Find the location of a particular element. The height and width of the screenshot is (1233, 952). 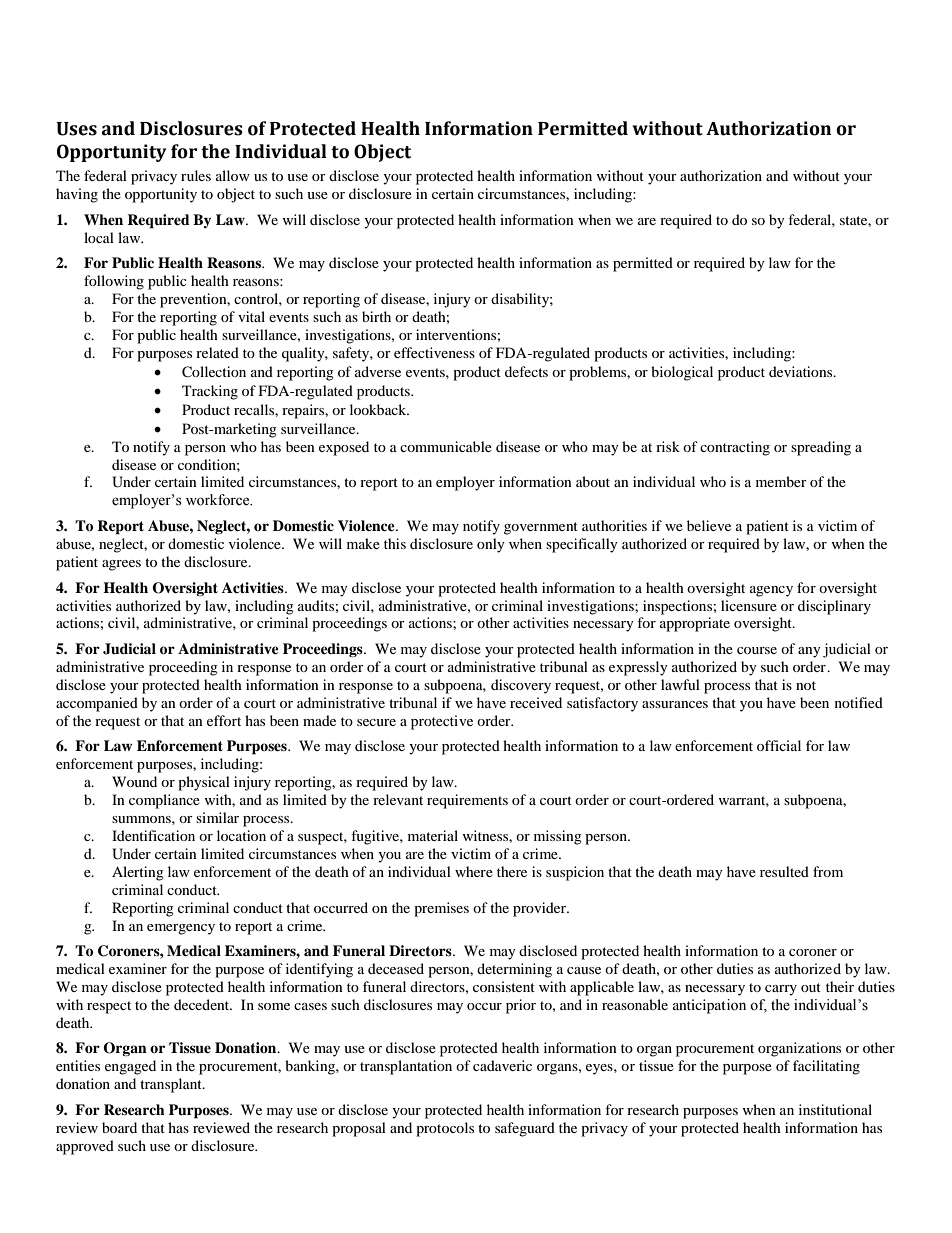

board is located at coordinates (119, 1127).
